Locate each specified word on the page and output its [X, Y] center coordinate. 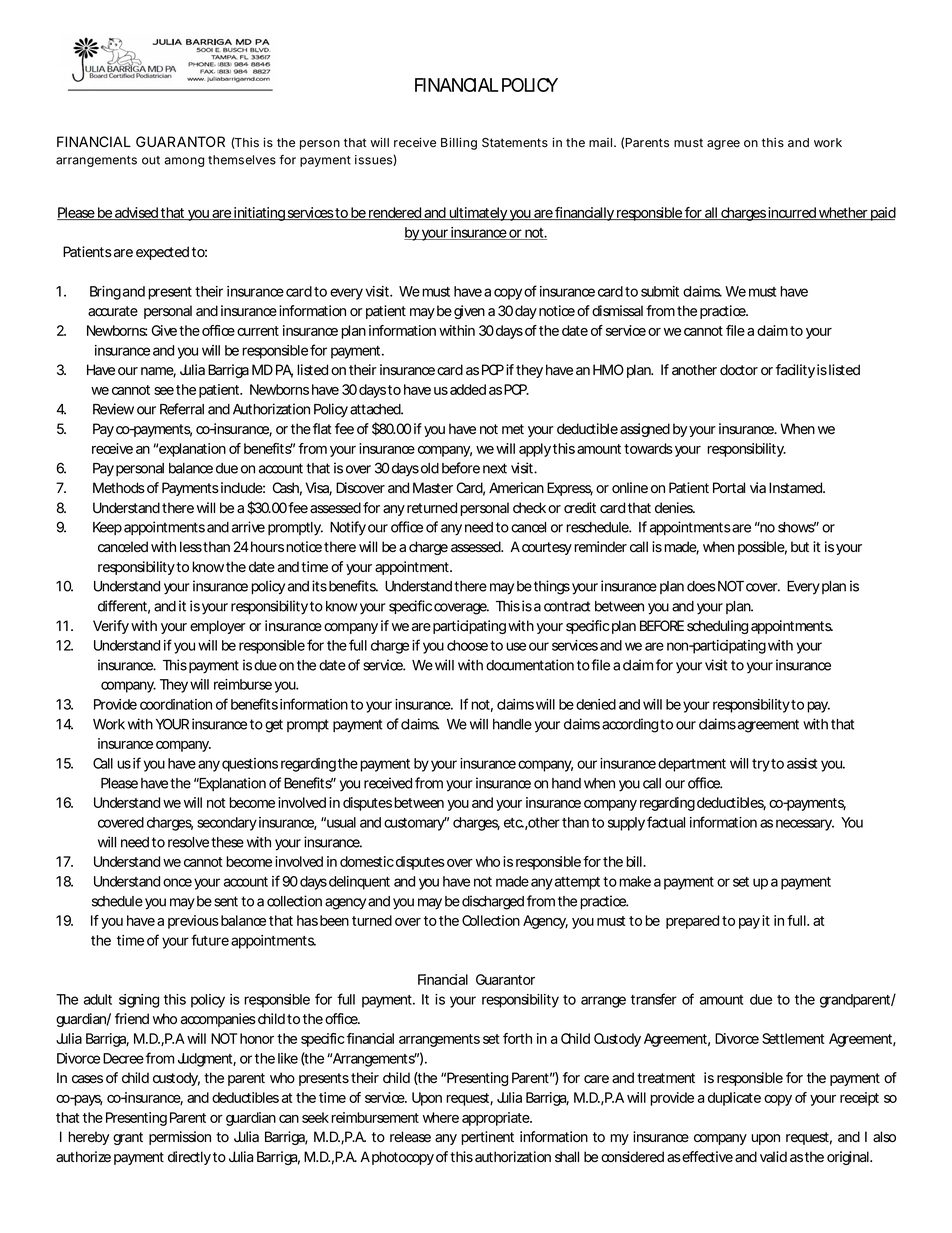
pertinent [487, 1138]
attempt [576, 883]
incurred [791, 213]
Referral [182, 409]
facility [795, 371]
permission [180, 1138]
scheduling [717, 627]
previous [193, 922]
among [184, 162]
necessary [804, 825]
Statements [515, 143]
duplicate [734, 1099]
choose [467, 645]
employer [218, 627]
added [468, 389]
